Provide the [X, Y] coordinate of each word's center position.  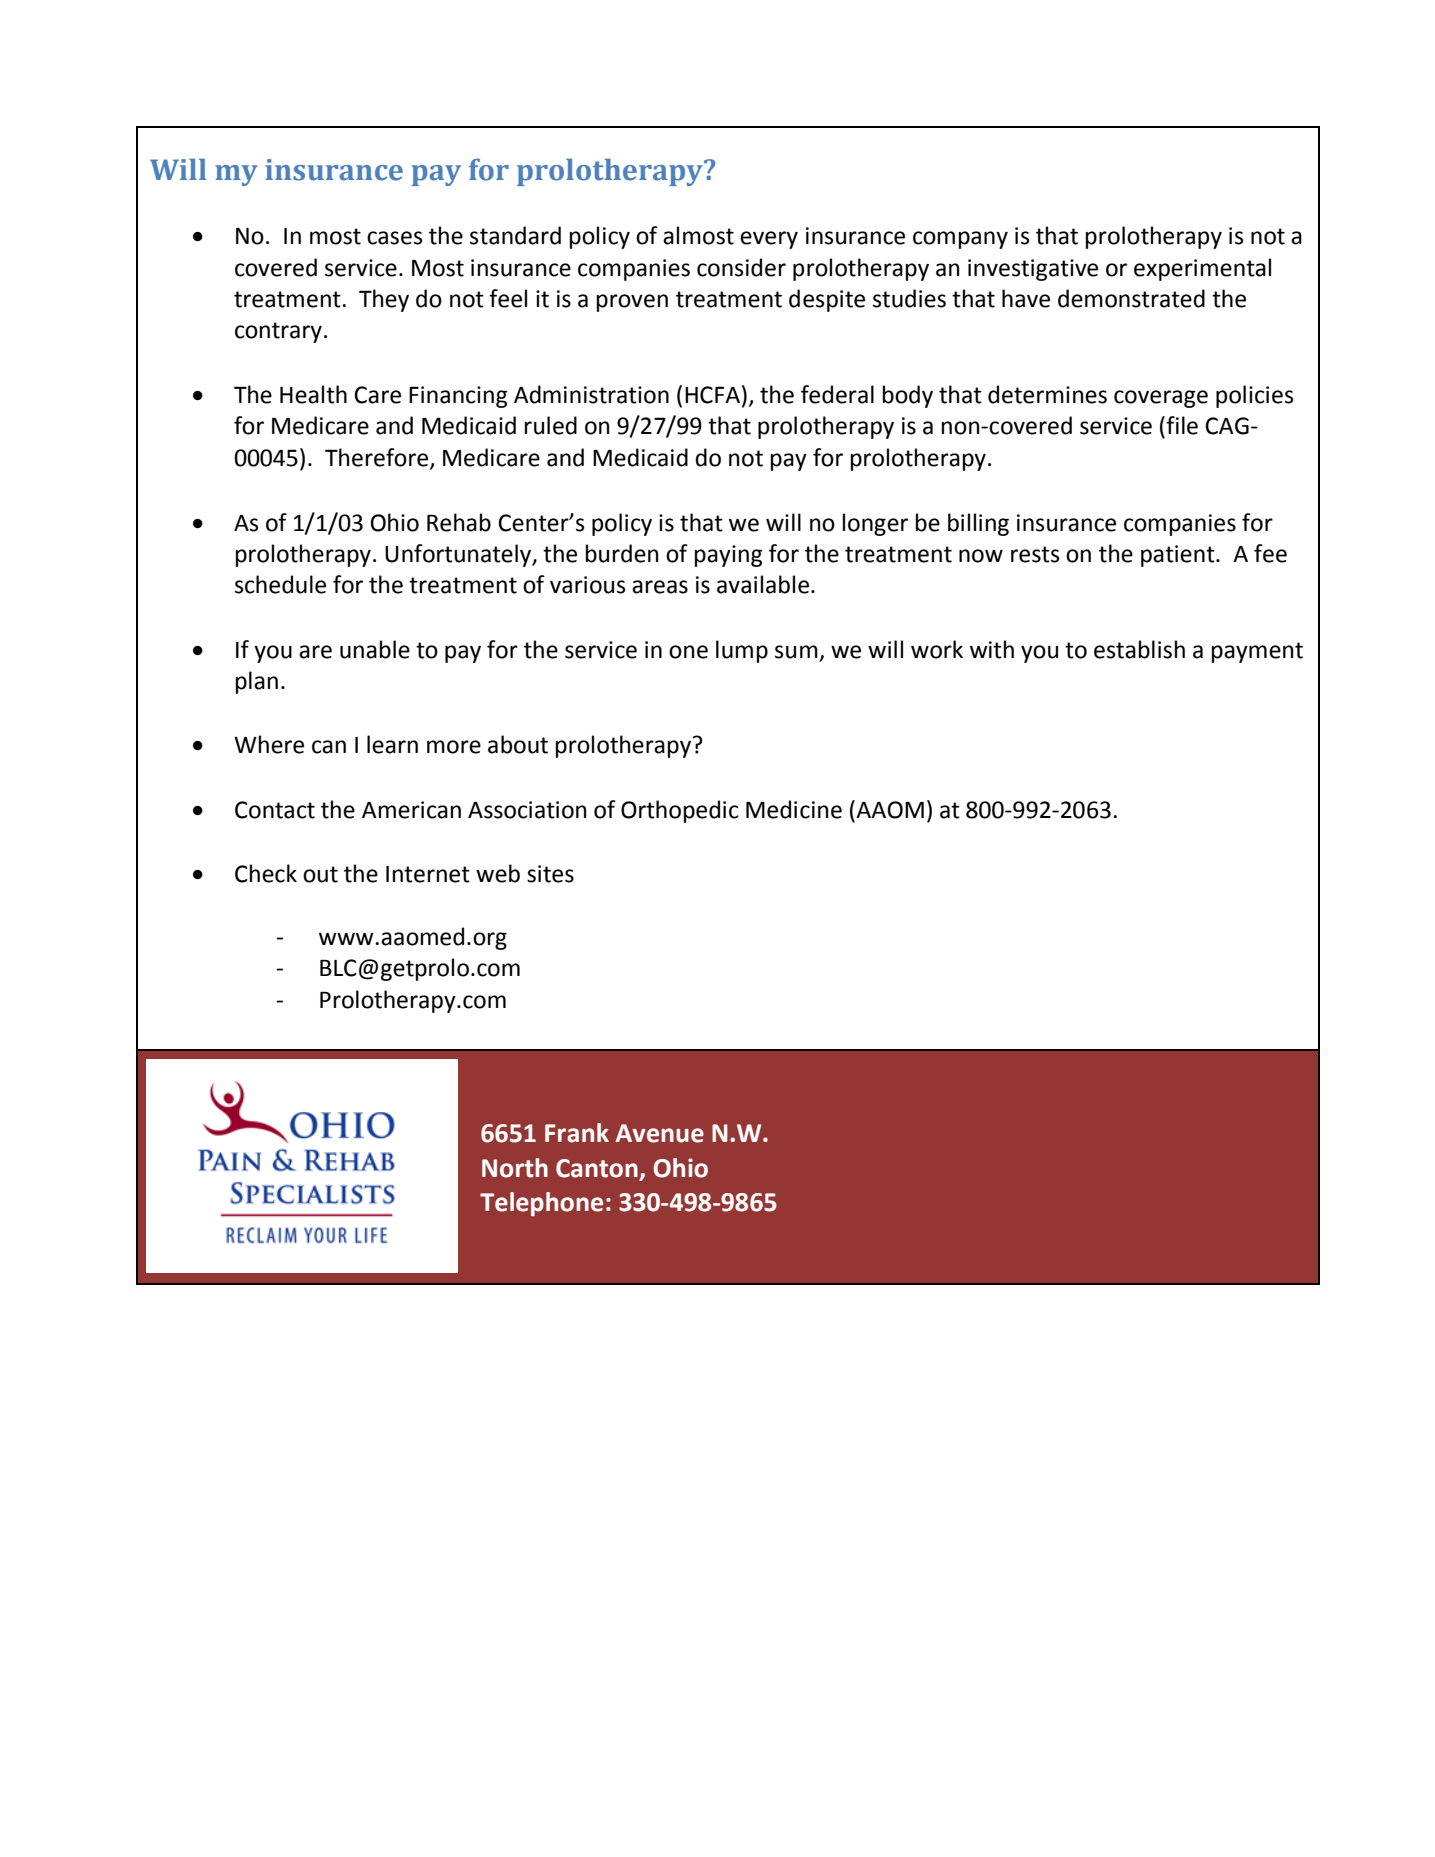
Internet [428, 874]
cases [394, 238]
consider [741, 267]
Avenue [659, 1133]
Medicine [794, 809]
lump [742, 651]
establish [1139, 649]
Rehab [459, 522]
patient [1179, 556]
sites [550, 874]
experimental [1202, 269]
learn [392, 744]
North [515, 1168]
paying [729, 556]
